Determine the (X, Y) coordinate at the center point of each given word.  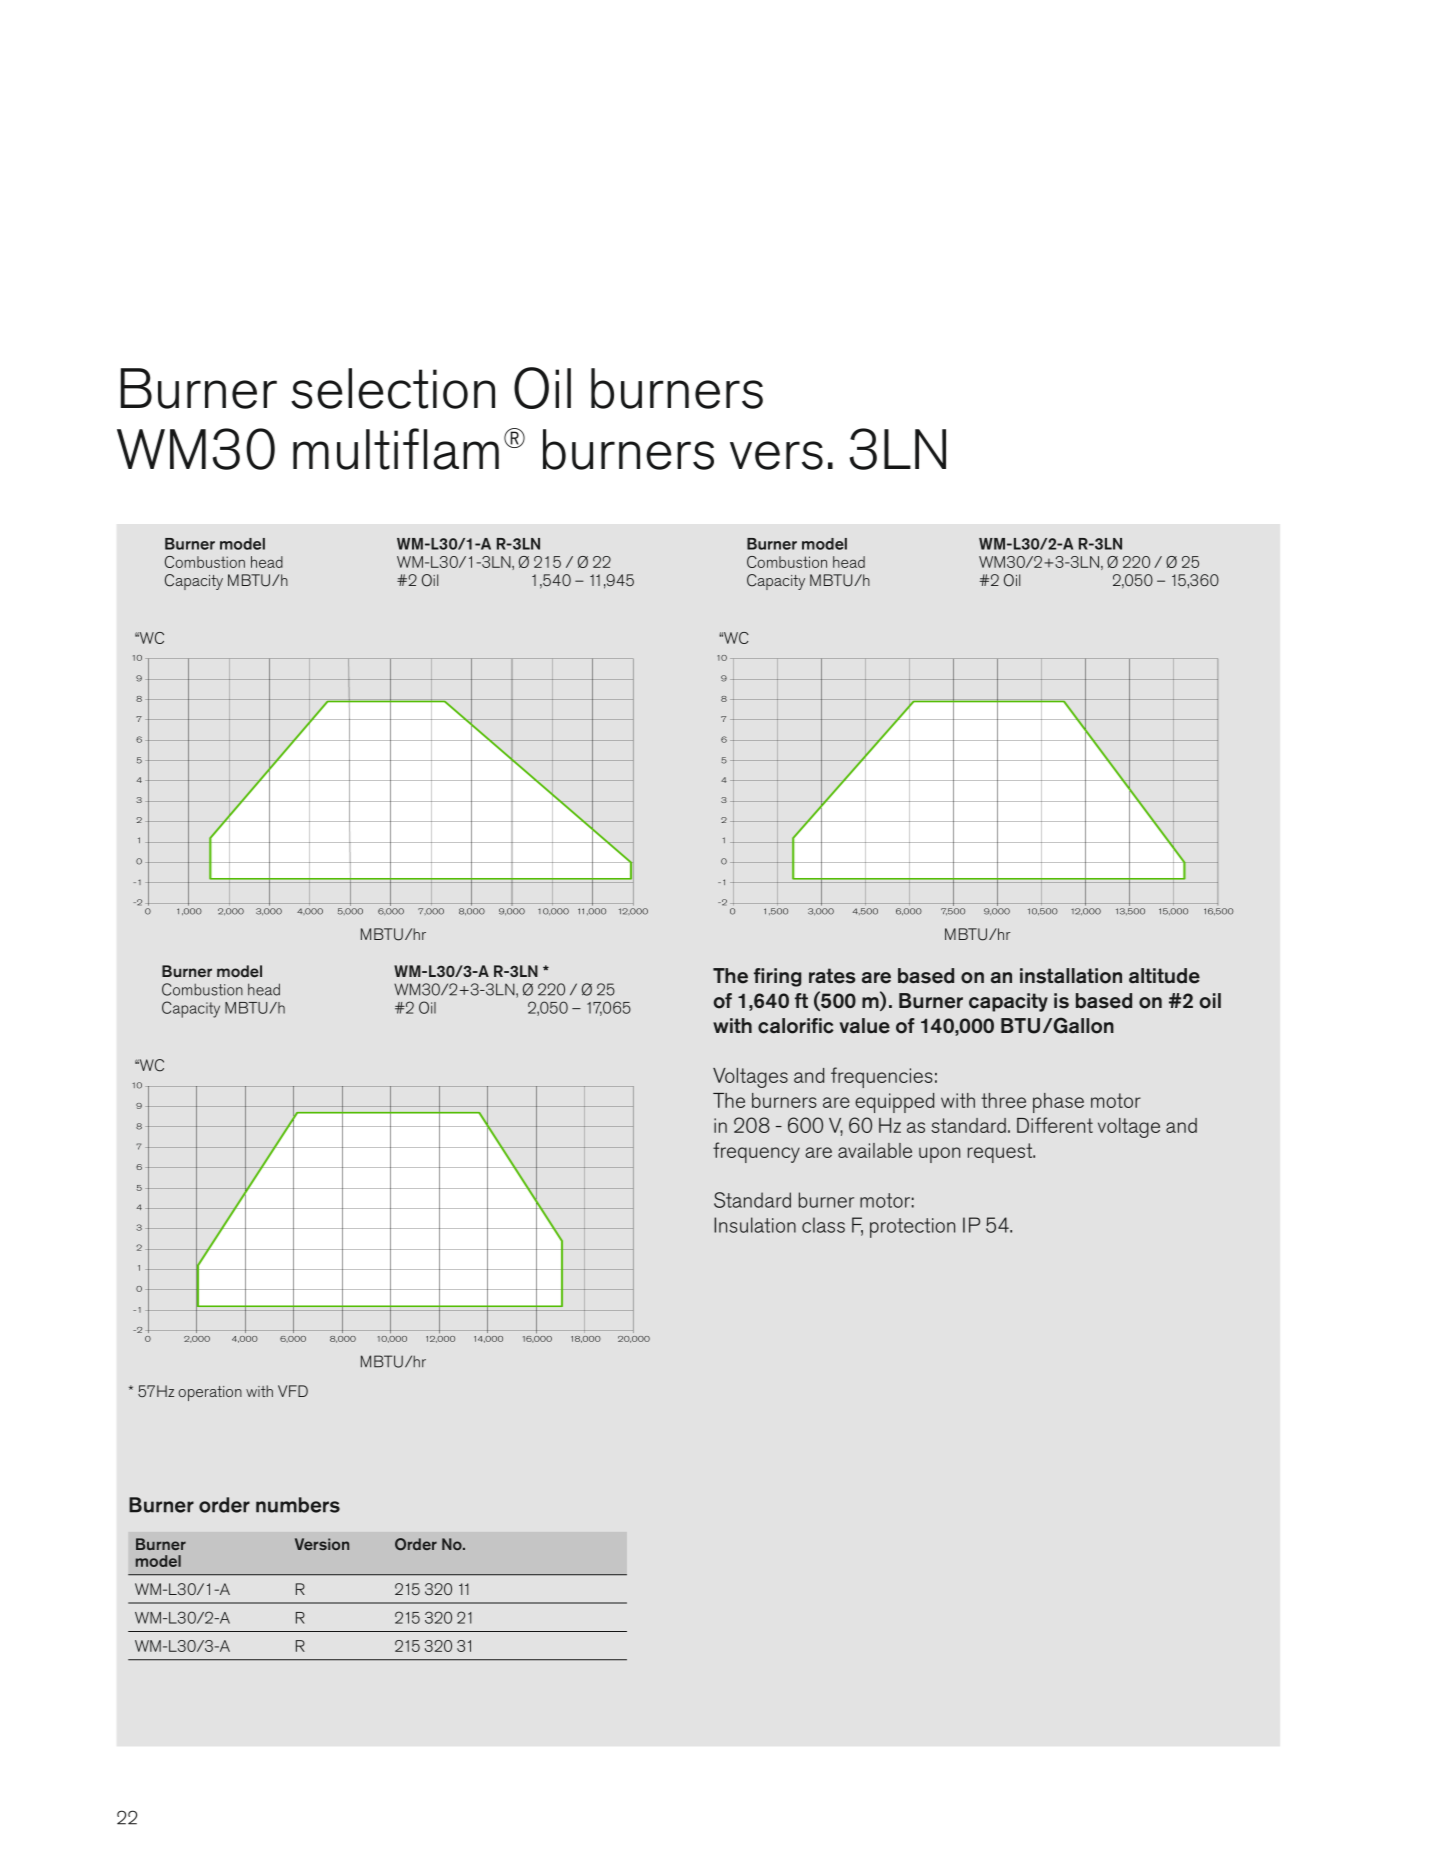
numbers (298, 1505)
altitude (1164, 976)
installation (1071, 976)
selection (393, 388)
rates (832, 976)
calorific (796, 1026)
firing (777, 977)
